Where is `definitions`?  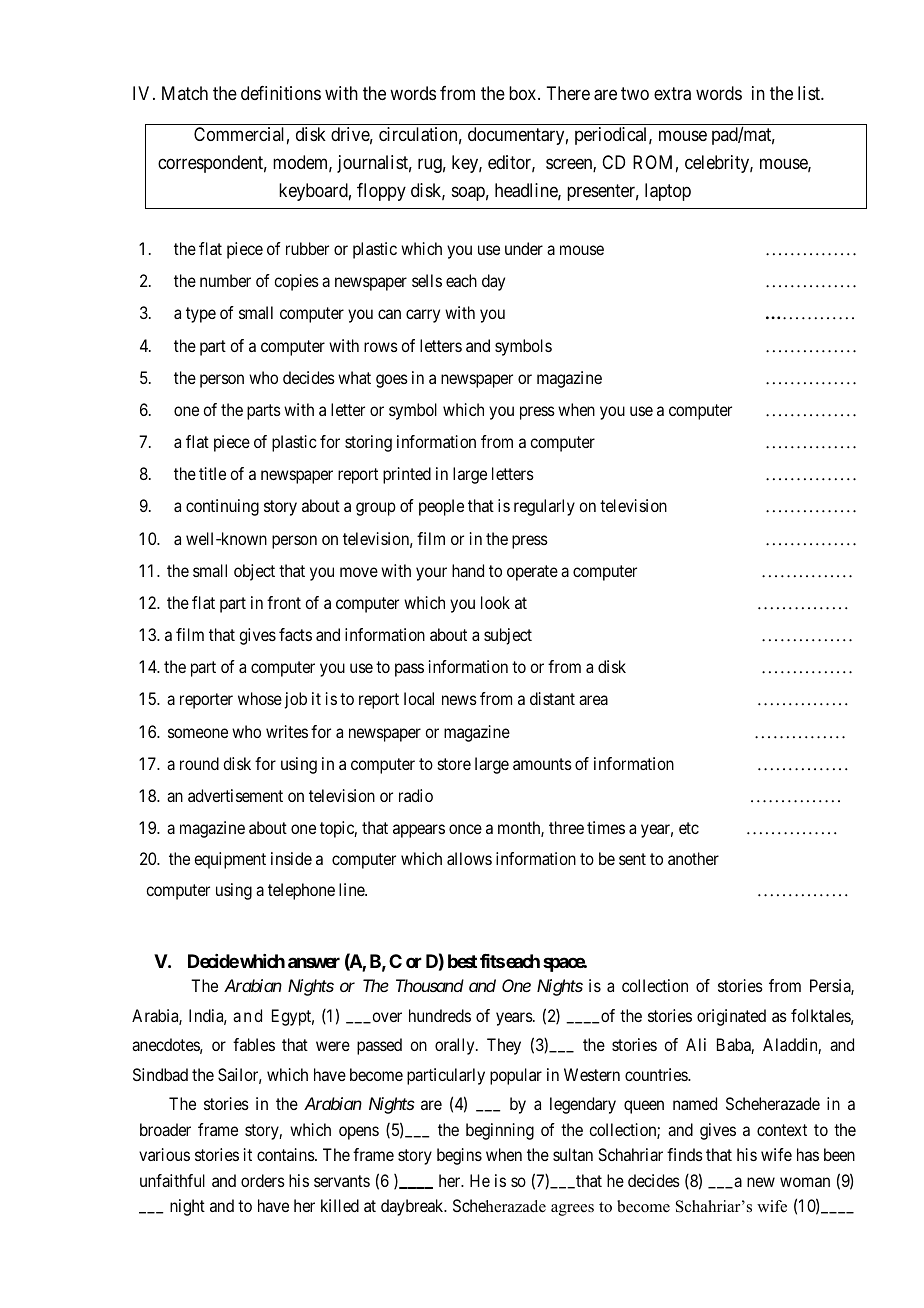 definitions is located at coordinates (281, 93).
